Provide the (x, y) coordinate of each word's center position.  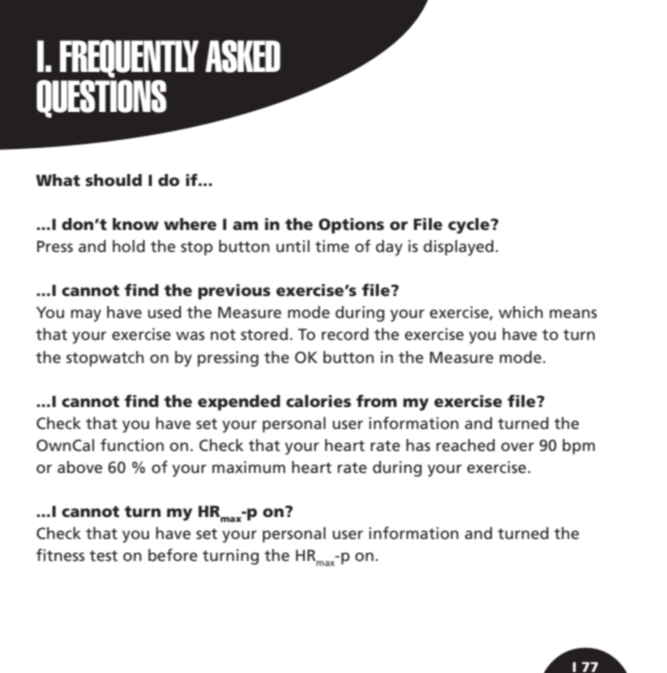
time (332, 246)
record (345, 334)
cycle (470, 226)
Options (351, 226)
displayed (458, 248)
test (103, 555)
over (517, 446)
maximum (248, 467)
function (132, 445)
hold (129, 246)
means (573, 313)
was (190, 335)
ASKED (243, 56)
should (113, 180)
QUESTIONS (101, 97)
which (521, 312)
